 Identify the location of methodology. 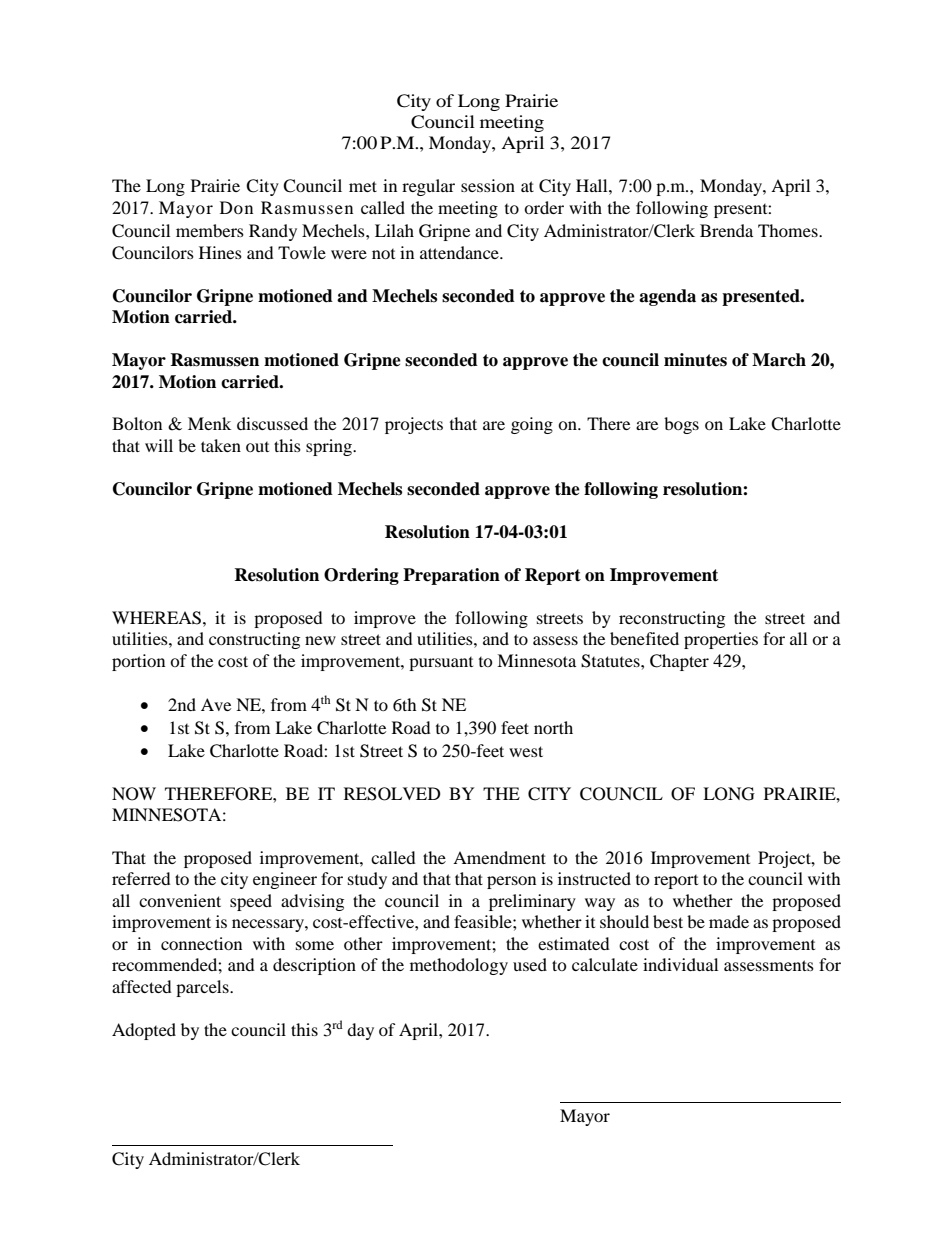
(459, 966).
